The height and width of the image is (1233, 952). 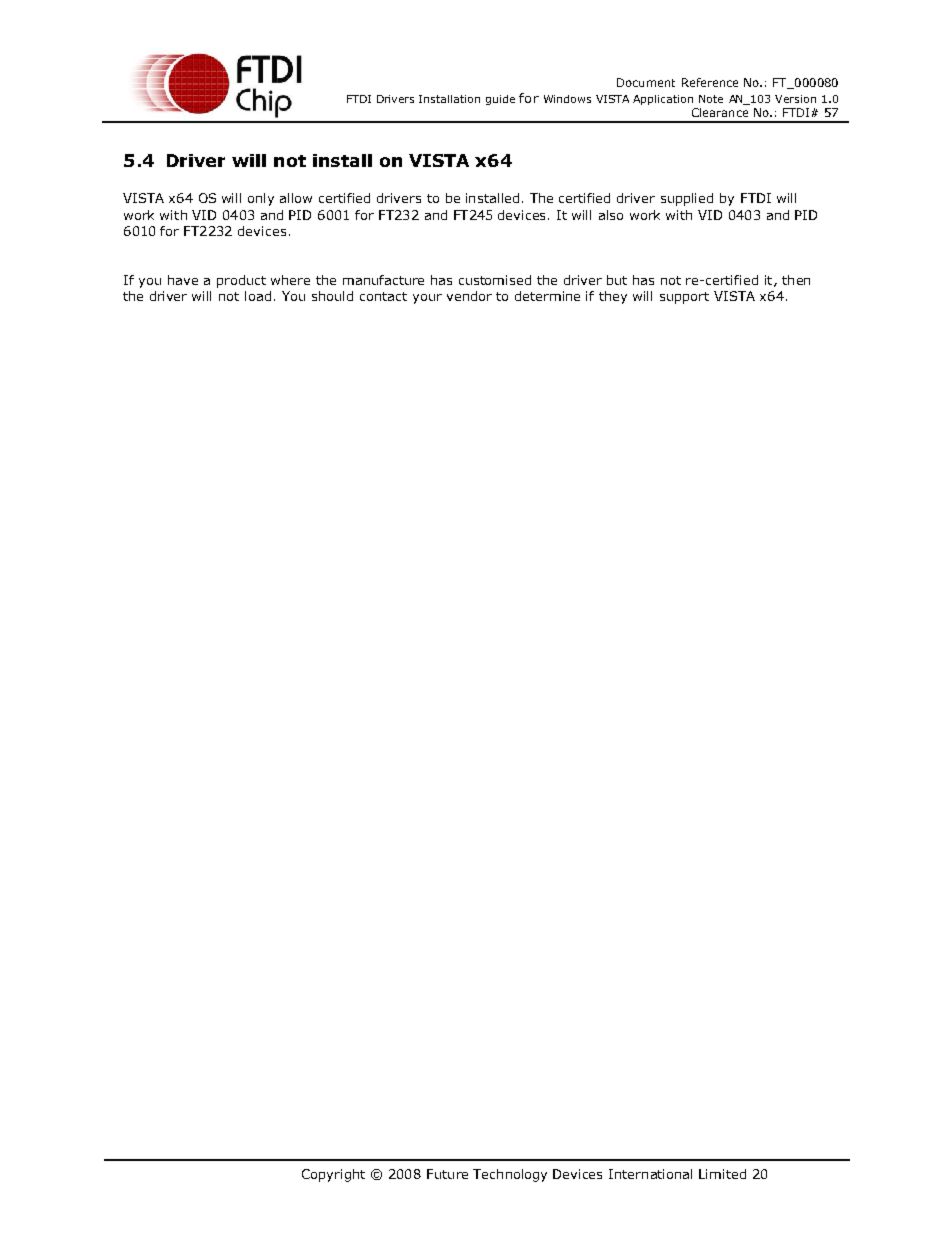 I want to click on vendor, so click(x=469, y=296).
